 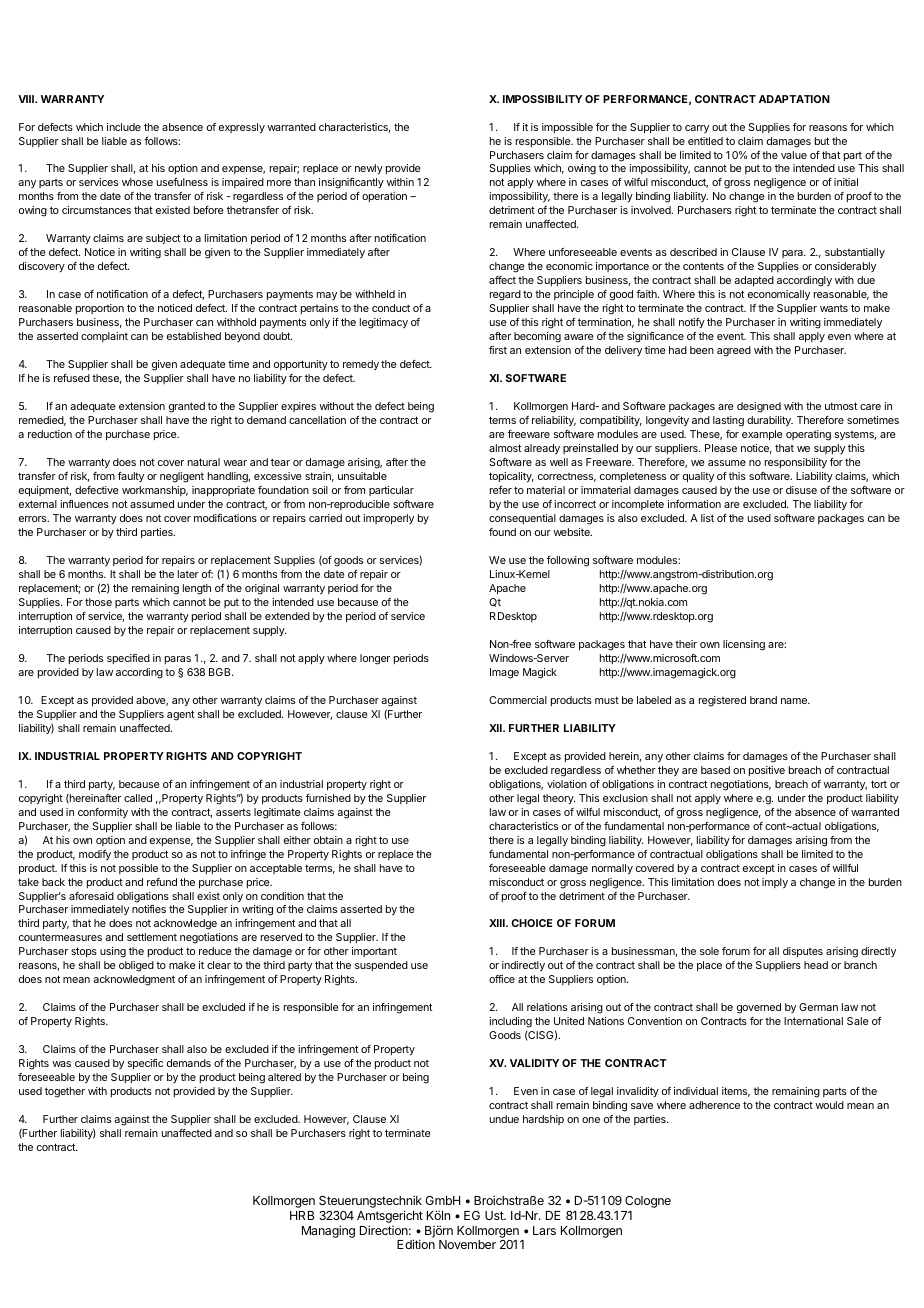 What do you see at coordinates (187, 407) in the screenshot?
I see `granted` at bounding box center [187, 407].
